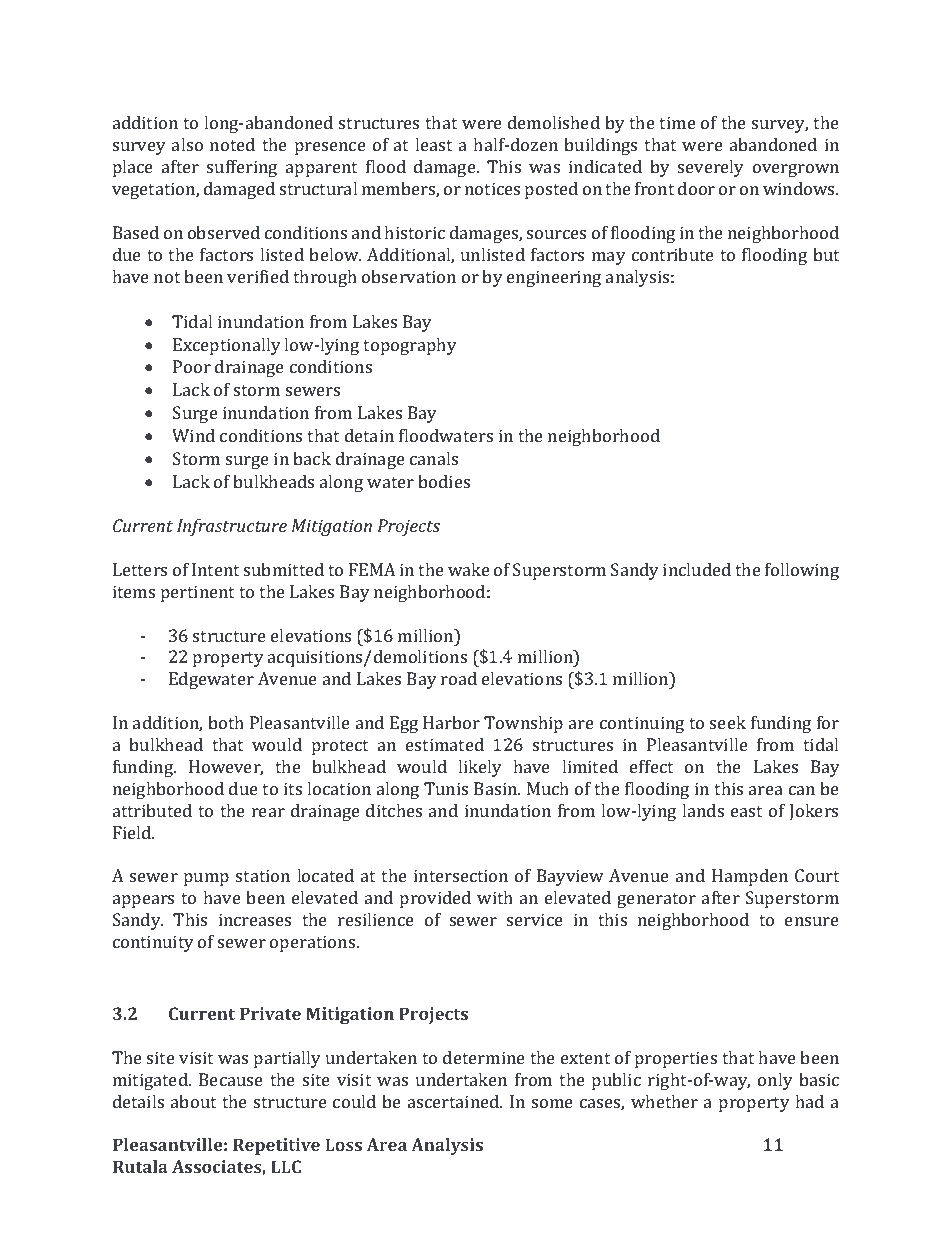 The image size is (952, 1233). What do you see at coordinates (197, 593) in the image?
I see `pertinent` at bounding box center [197, 593].
